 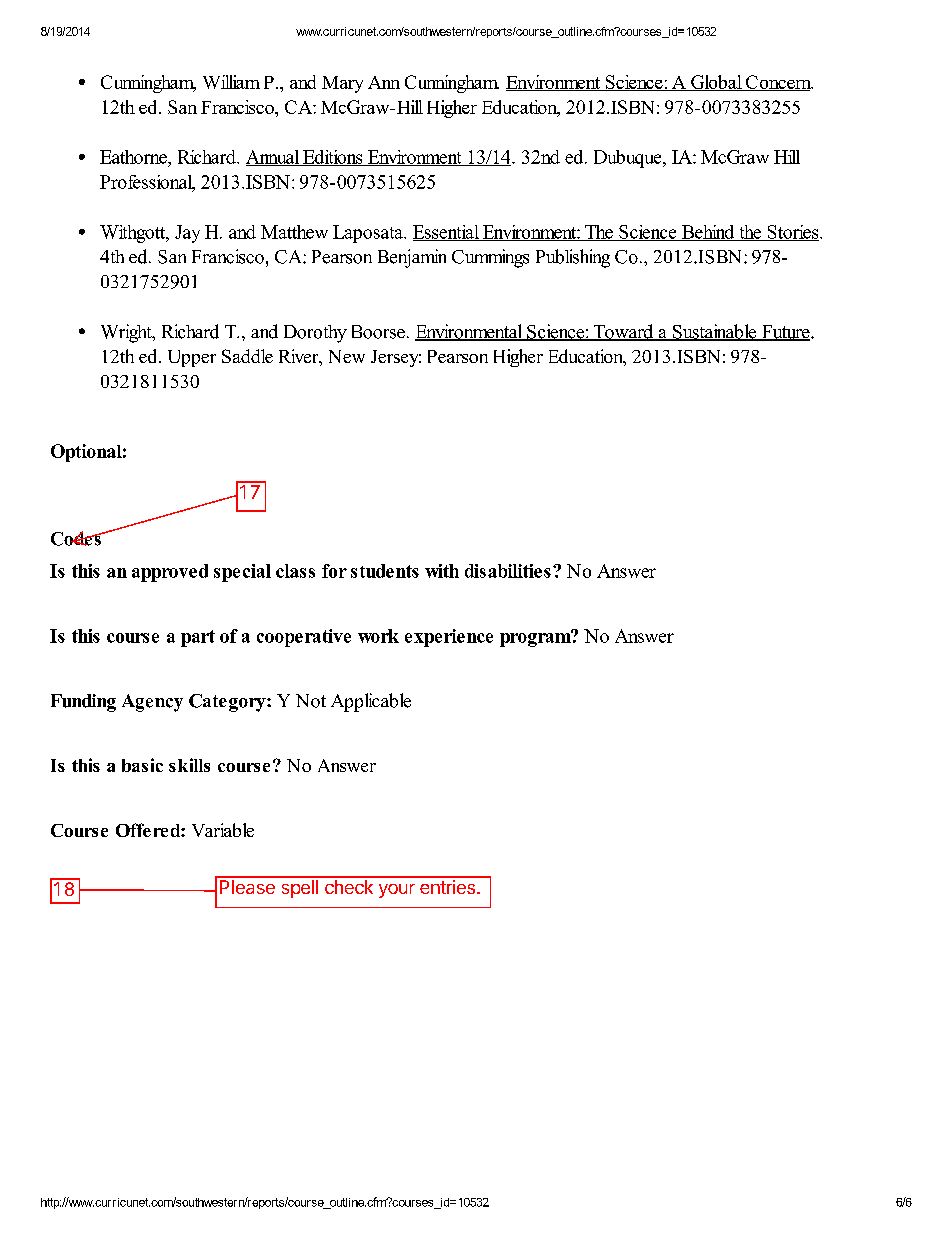 What do you see at coordinates (715, 332) in the document?
I see `Sustainable` at bounding box center [715, 332].
